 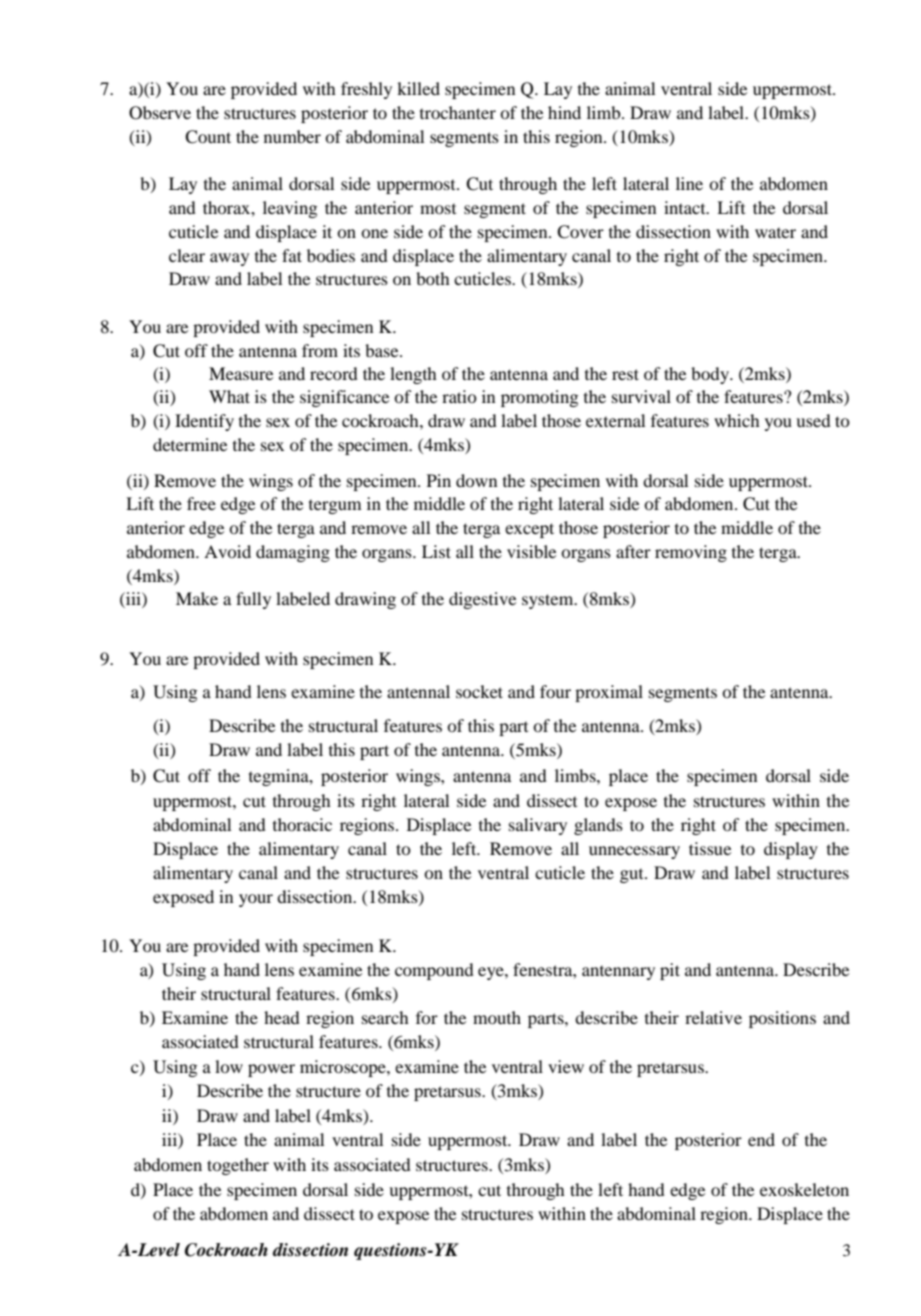 What do you see at coordinates (689, 183) in the screenshot?
I see `line` at bounding box center [689, 183].
